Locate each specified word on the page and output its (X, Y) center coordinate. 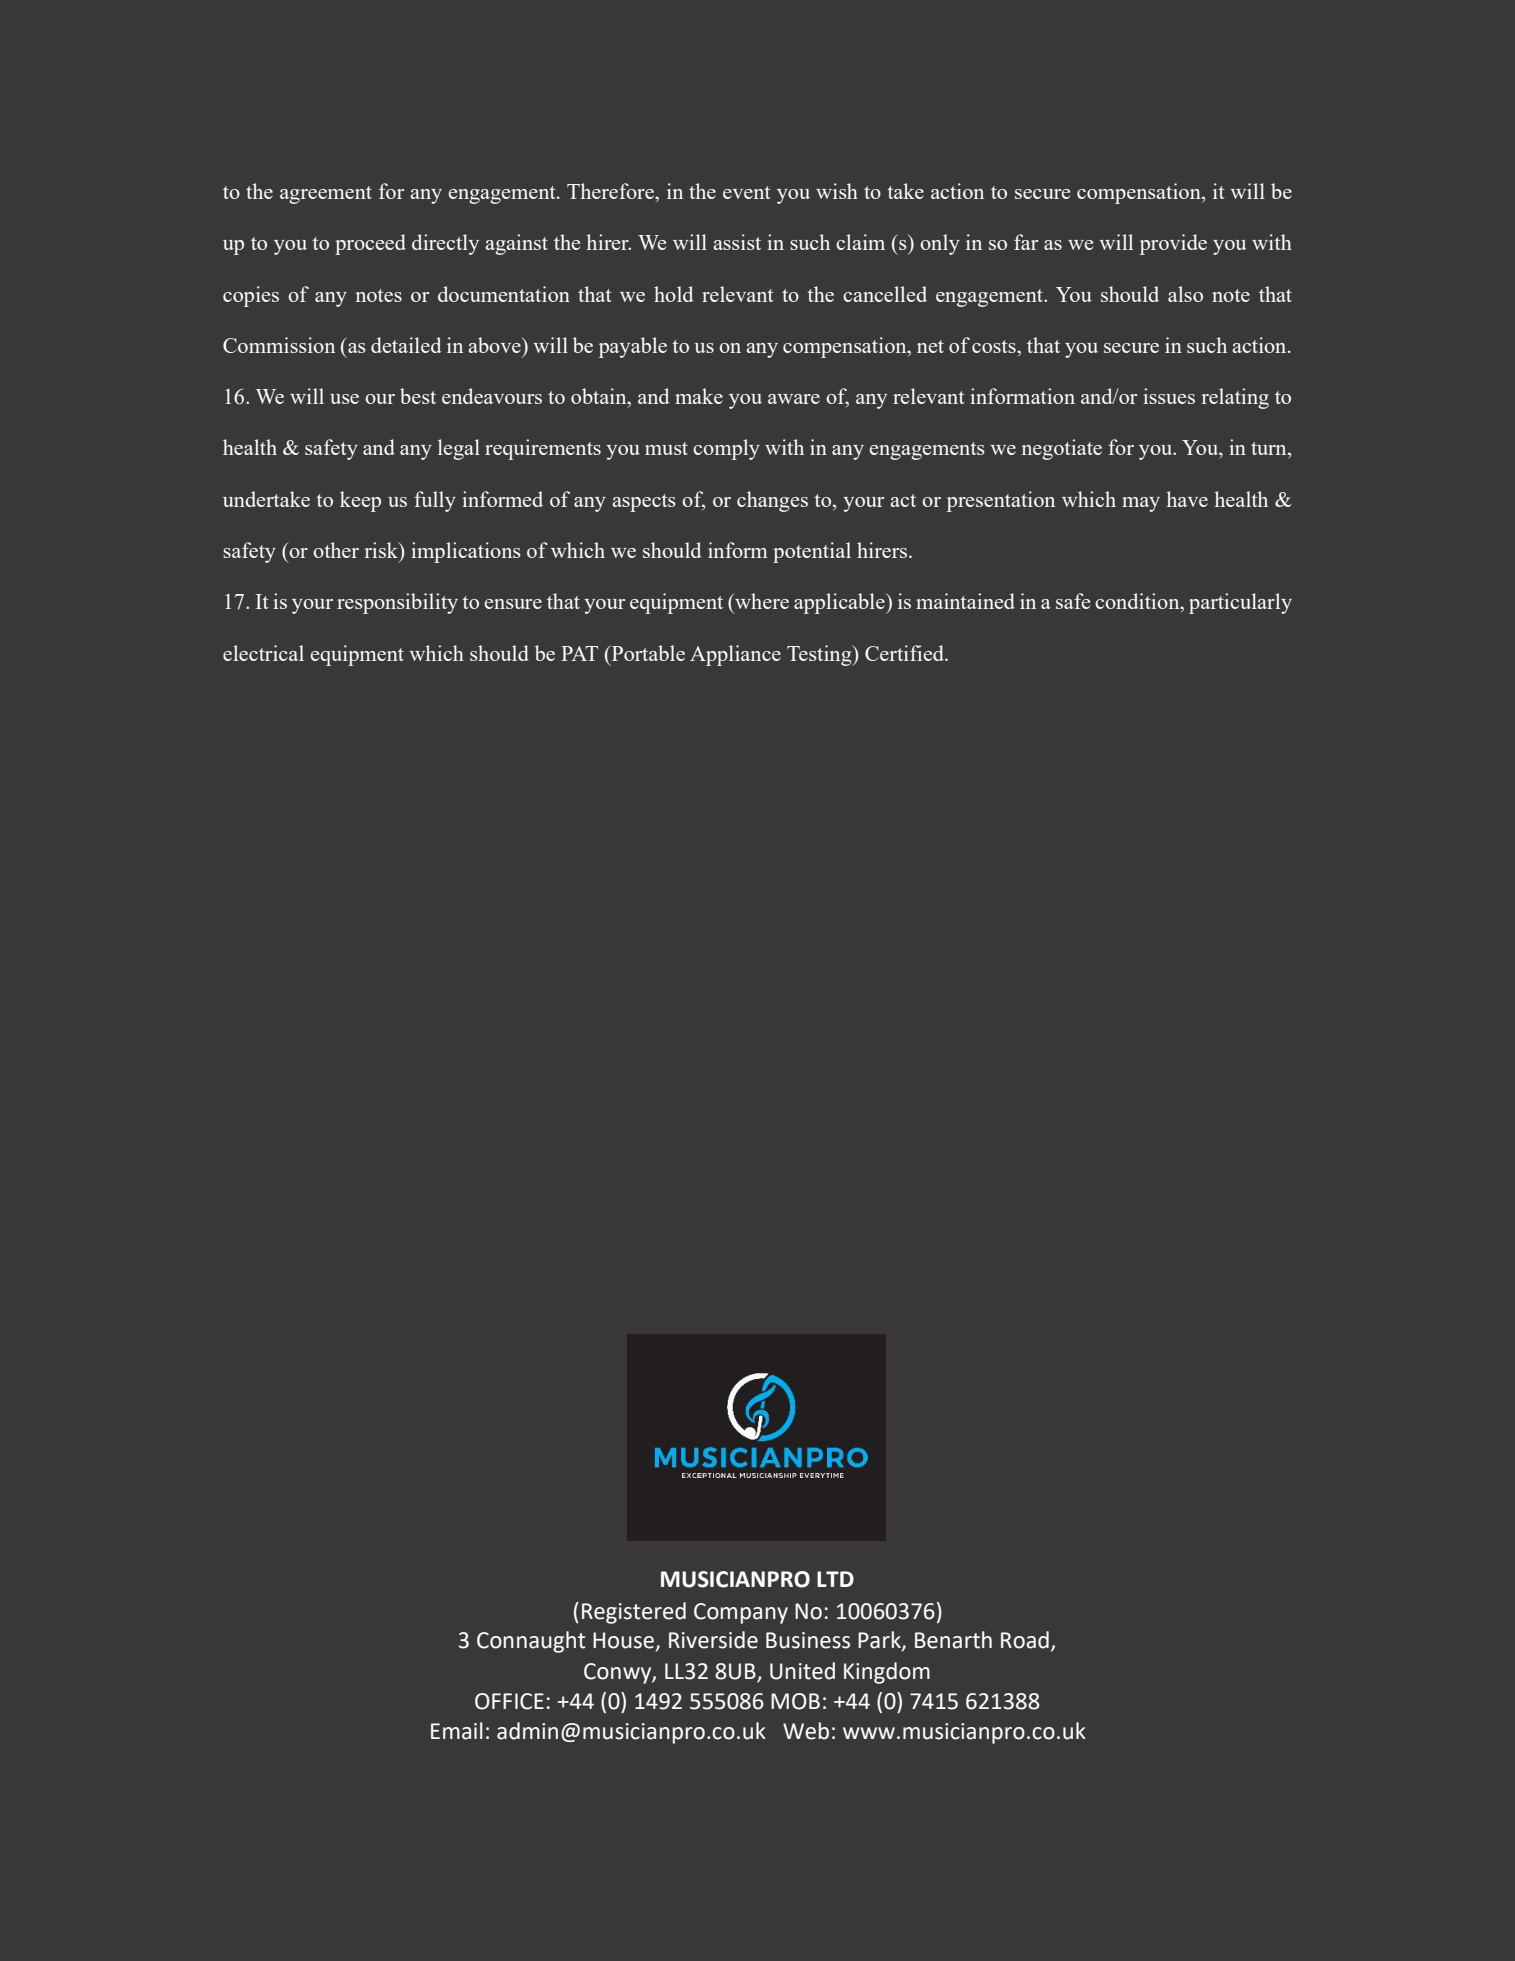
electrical (263, 653)
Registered (634, 1613)
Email (457, 1731)
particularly (1240, 603)
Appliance (735, 655)
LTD (835, 1579)
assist (737, 242)
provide (1173, 244)
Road (1025, 1640)
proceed (370, 244)
